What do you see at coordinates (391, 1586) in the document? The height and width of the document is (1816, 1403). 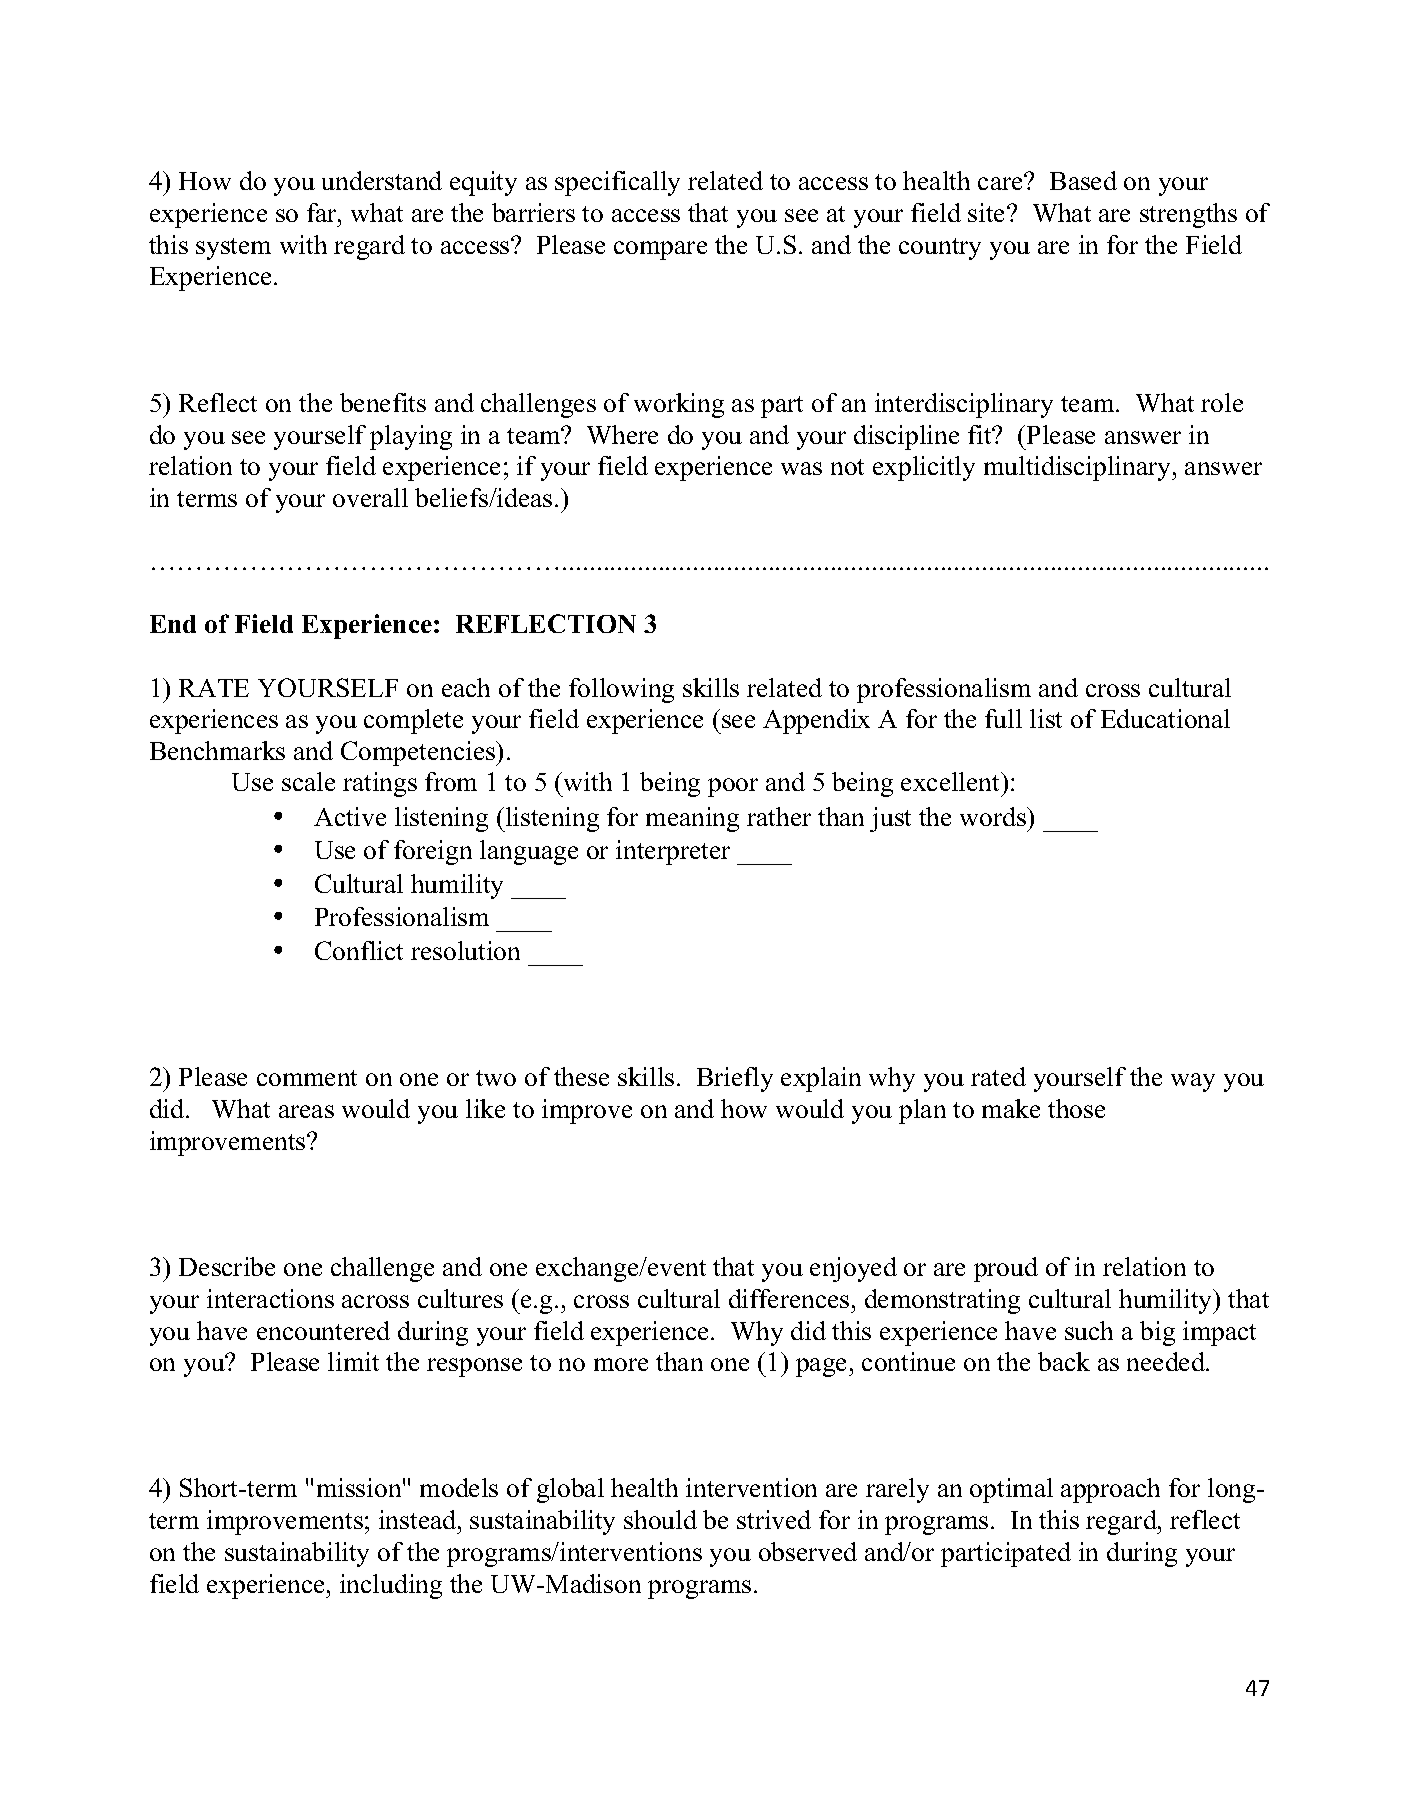 I see `including` at bounding box center [391, 1586].
